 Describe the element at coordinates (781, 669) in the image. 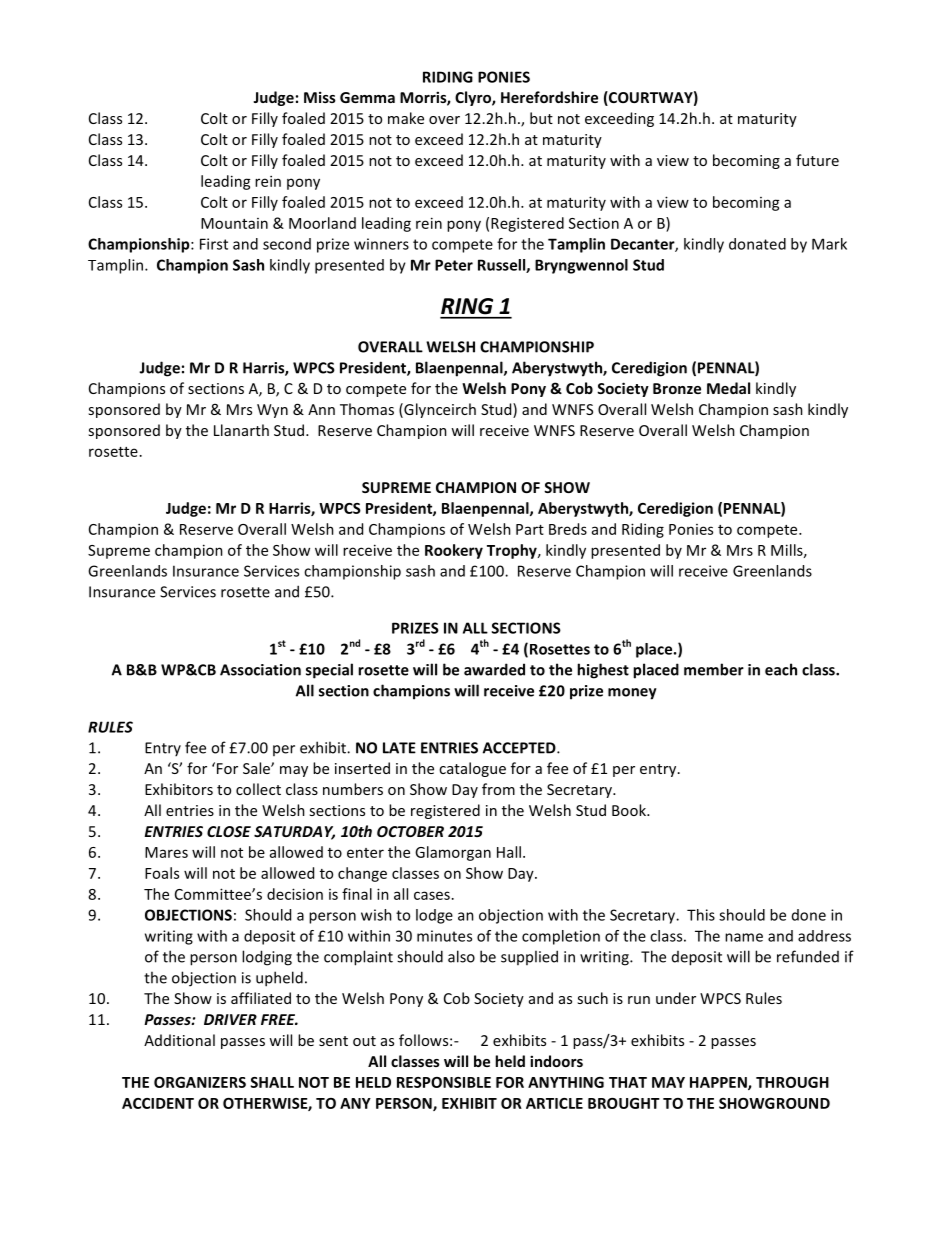

I see `each` at that location.
